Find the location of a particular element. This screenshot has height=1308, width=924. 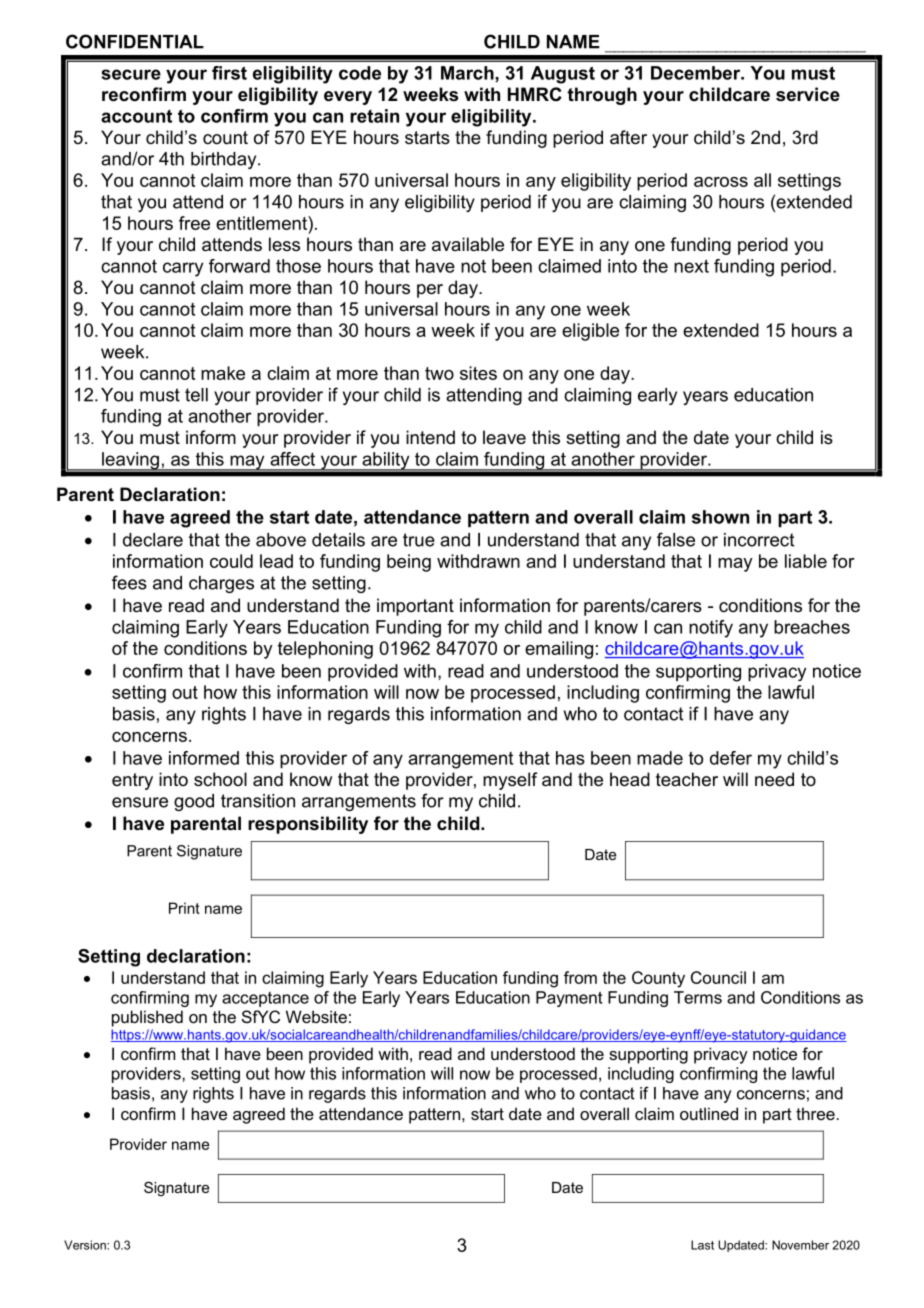

next is located at coordinates (691, 266).
